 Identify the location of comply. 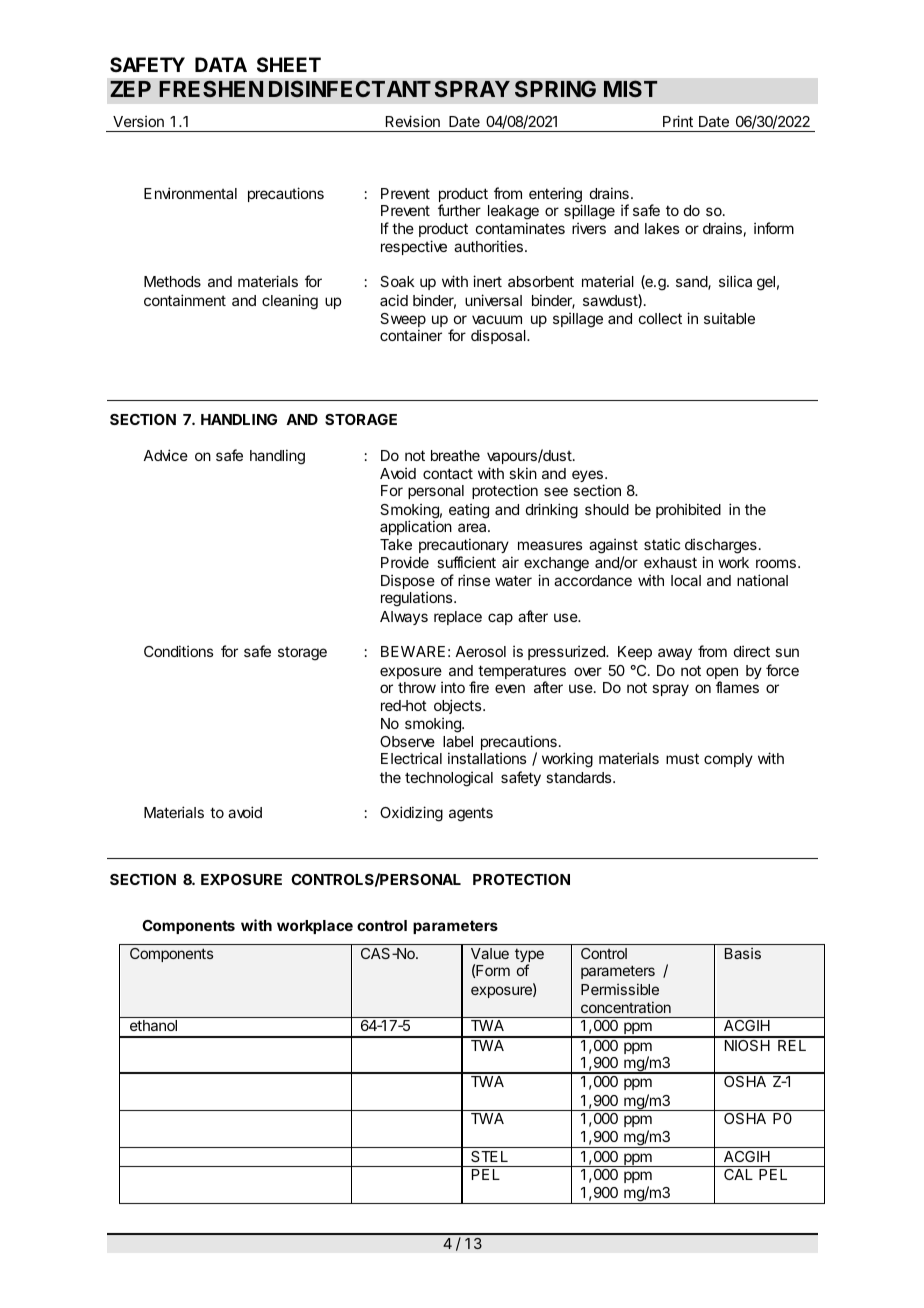
(728, 760).
